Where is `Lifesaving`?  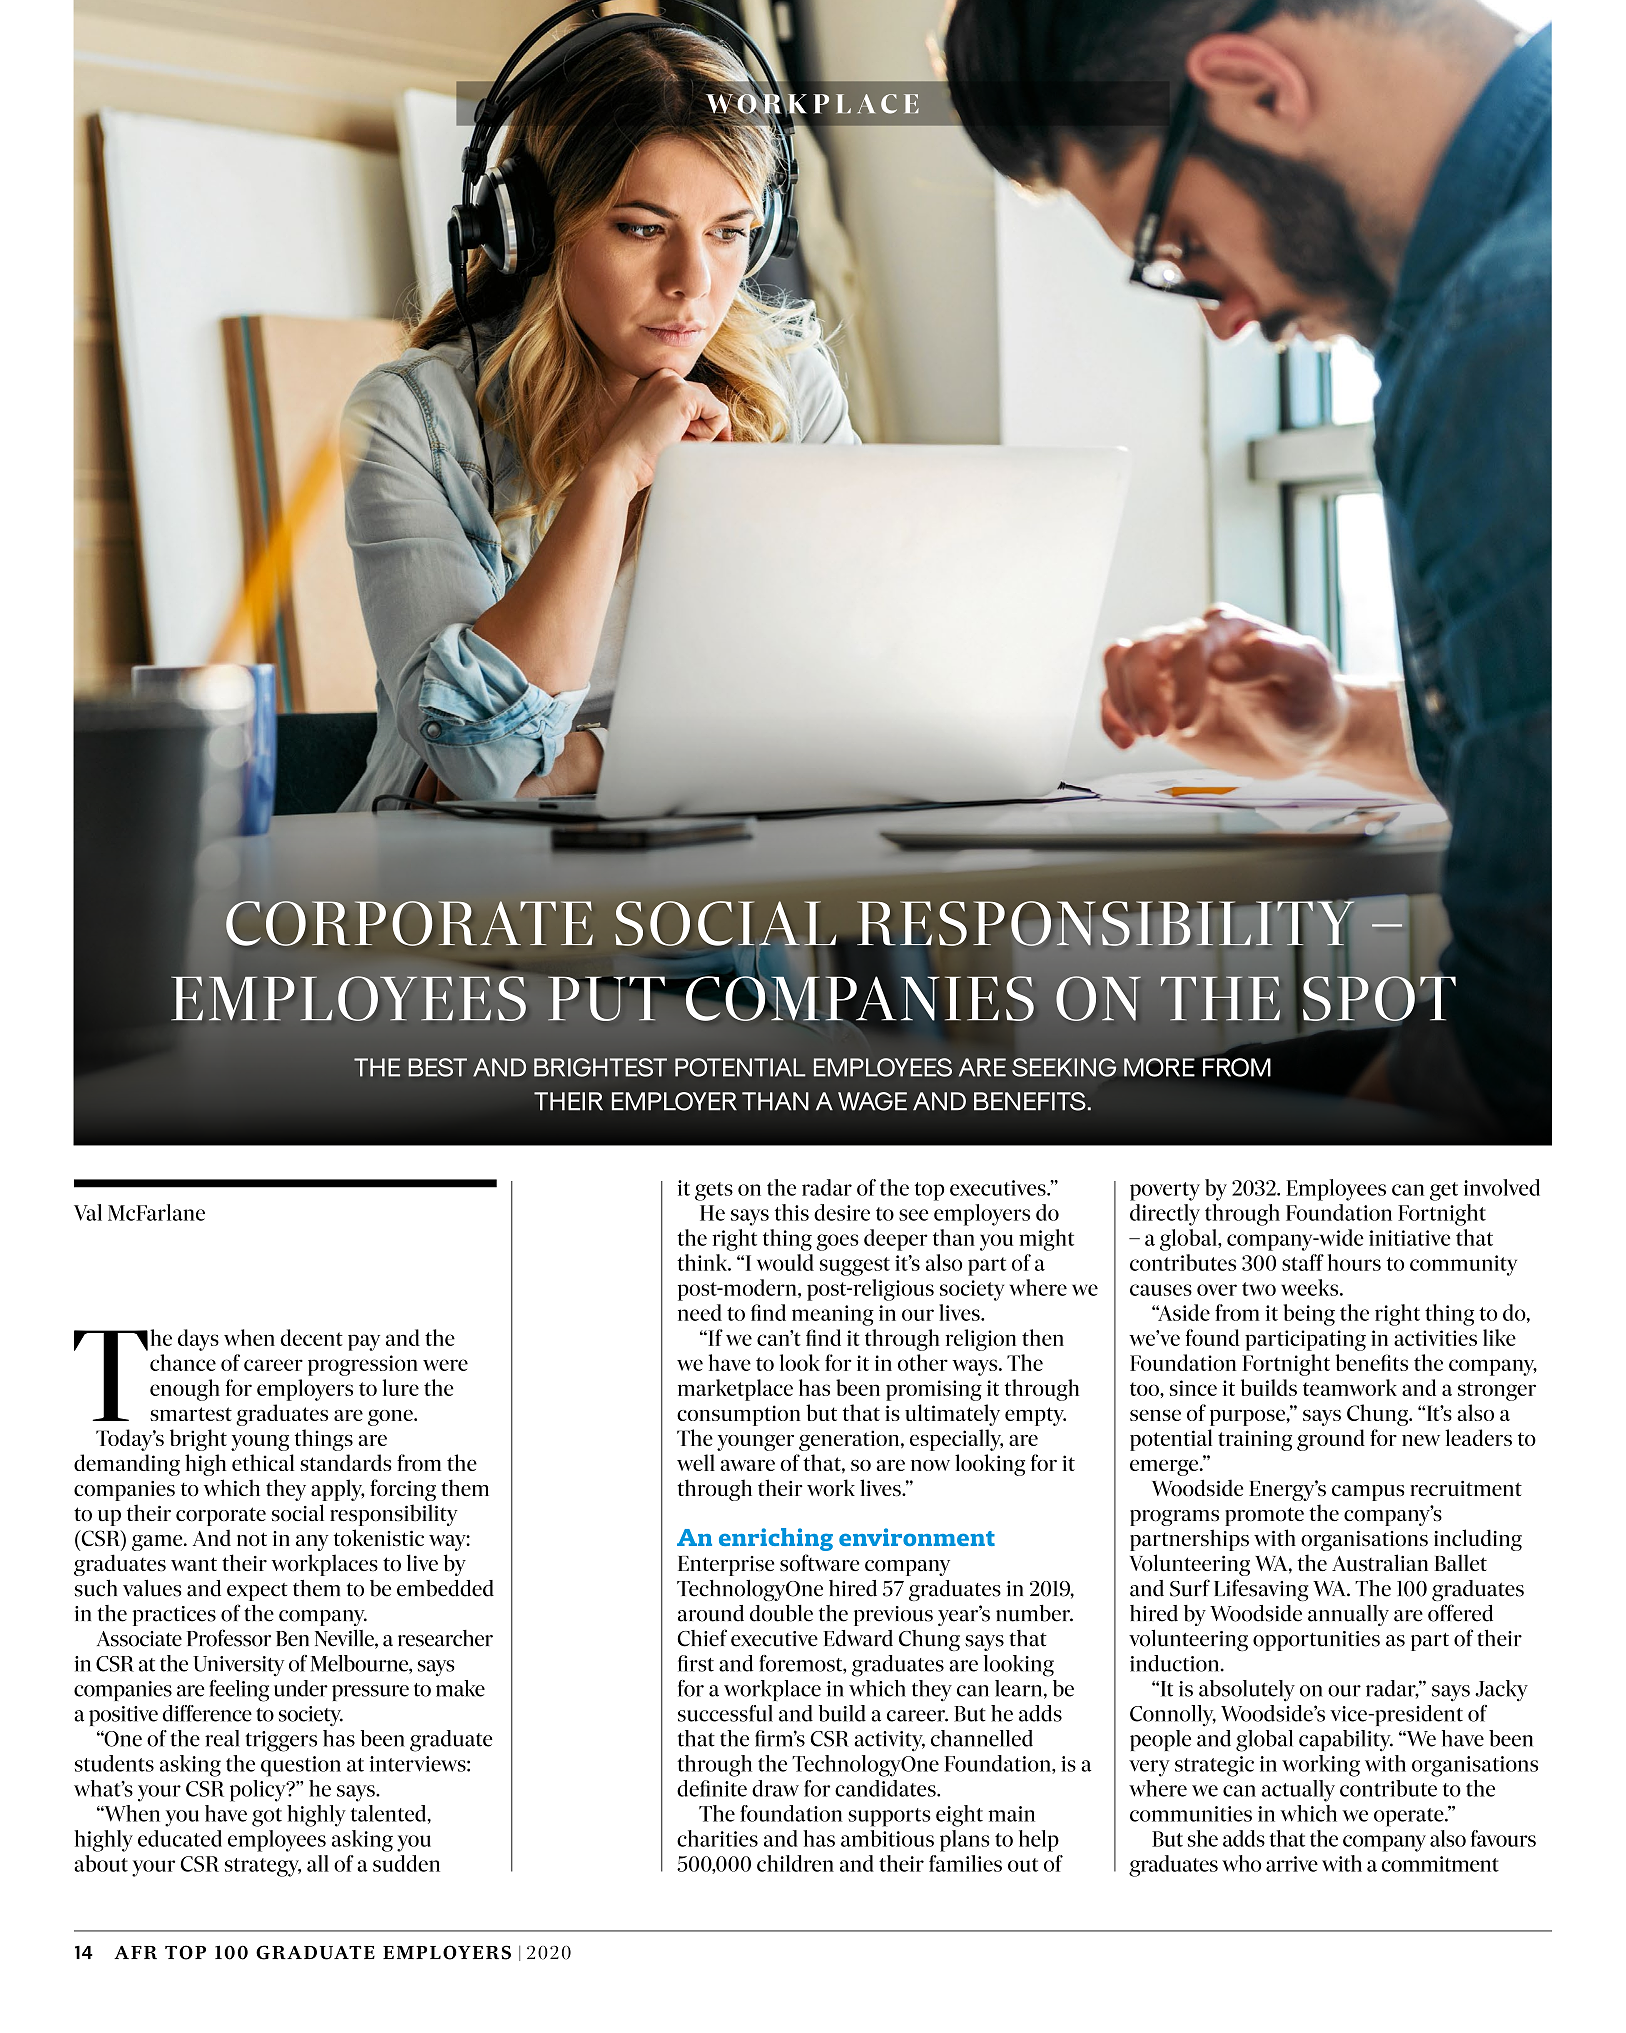
Lifesaving is located at coordinates (1261, 1590).
